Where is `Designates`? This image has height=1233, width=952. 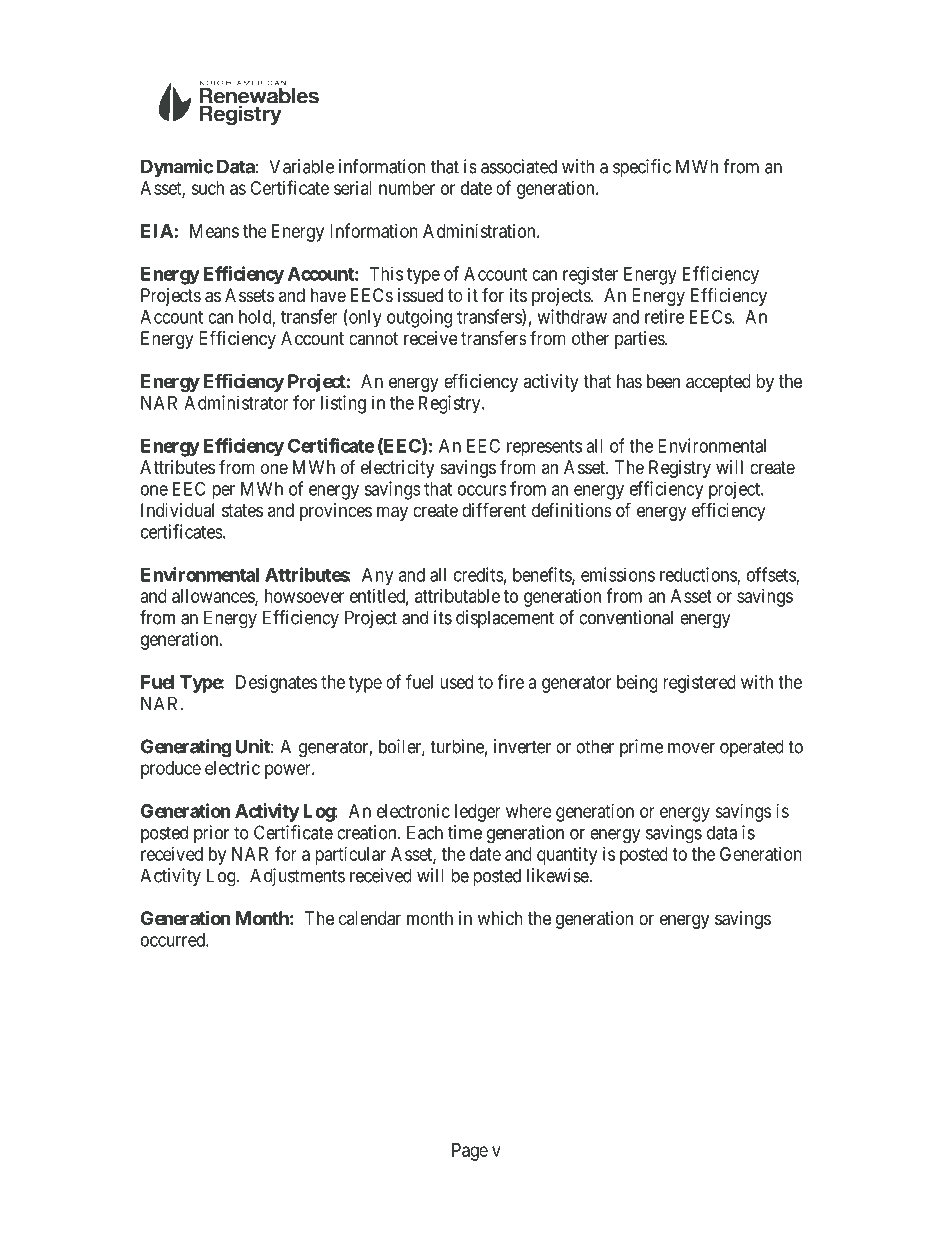 Designates is located at coordinates (276, 684).
